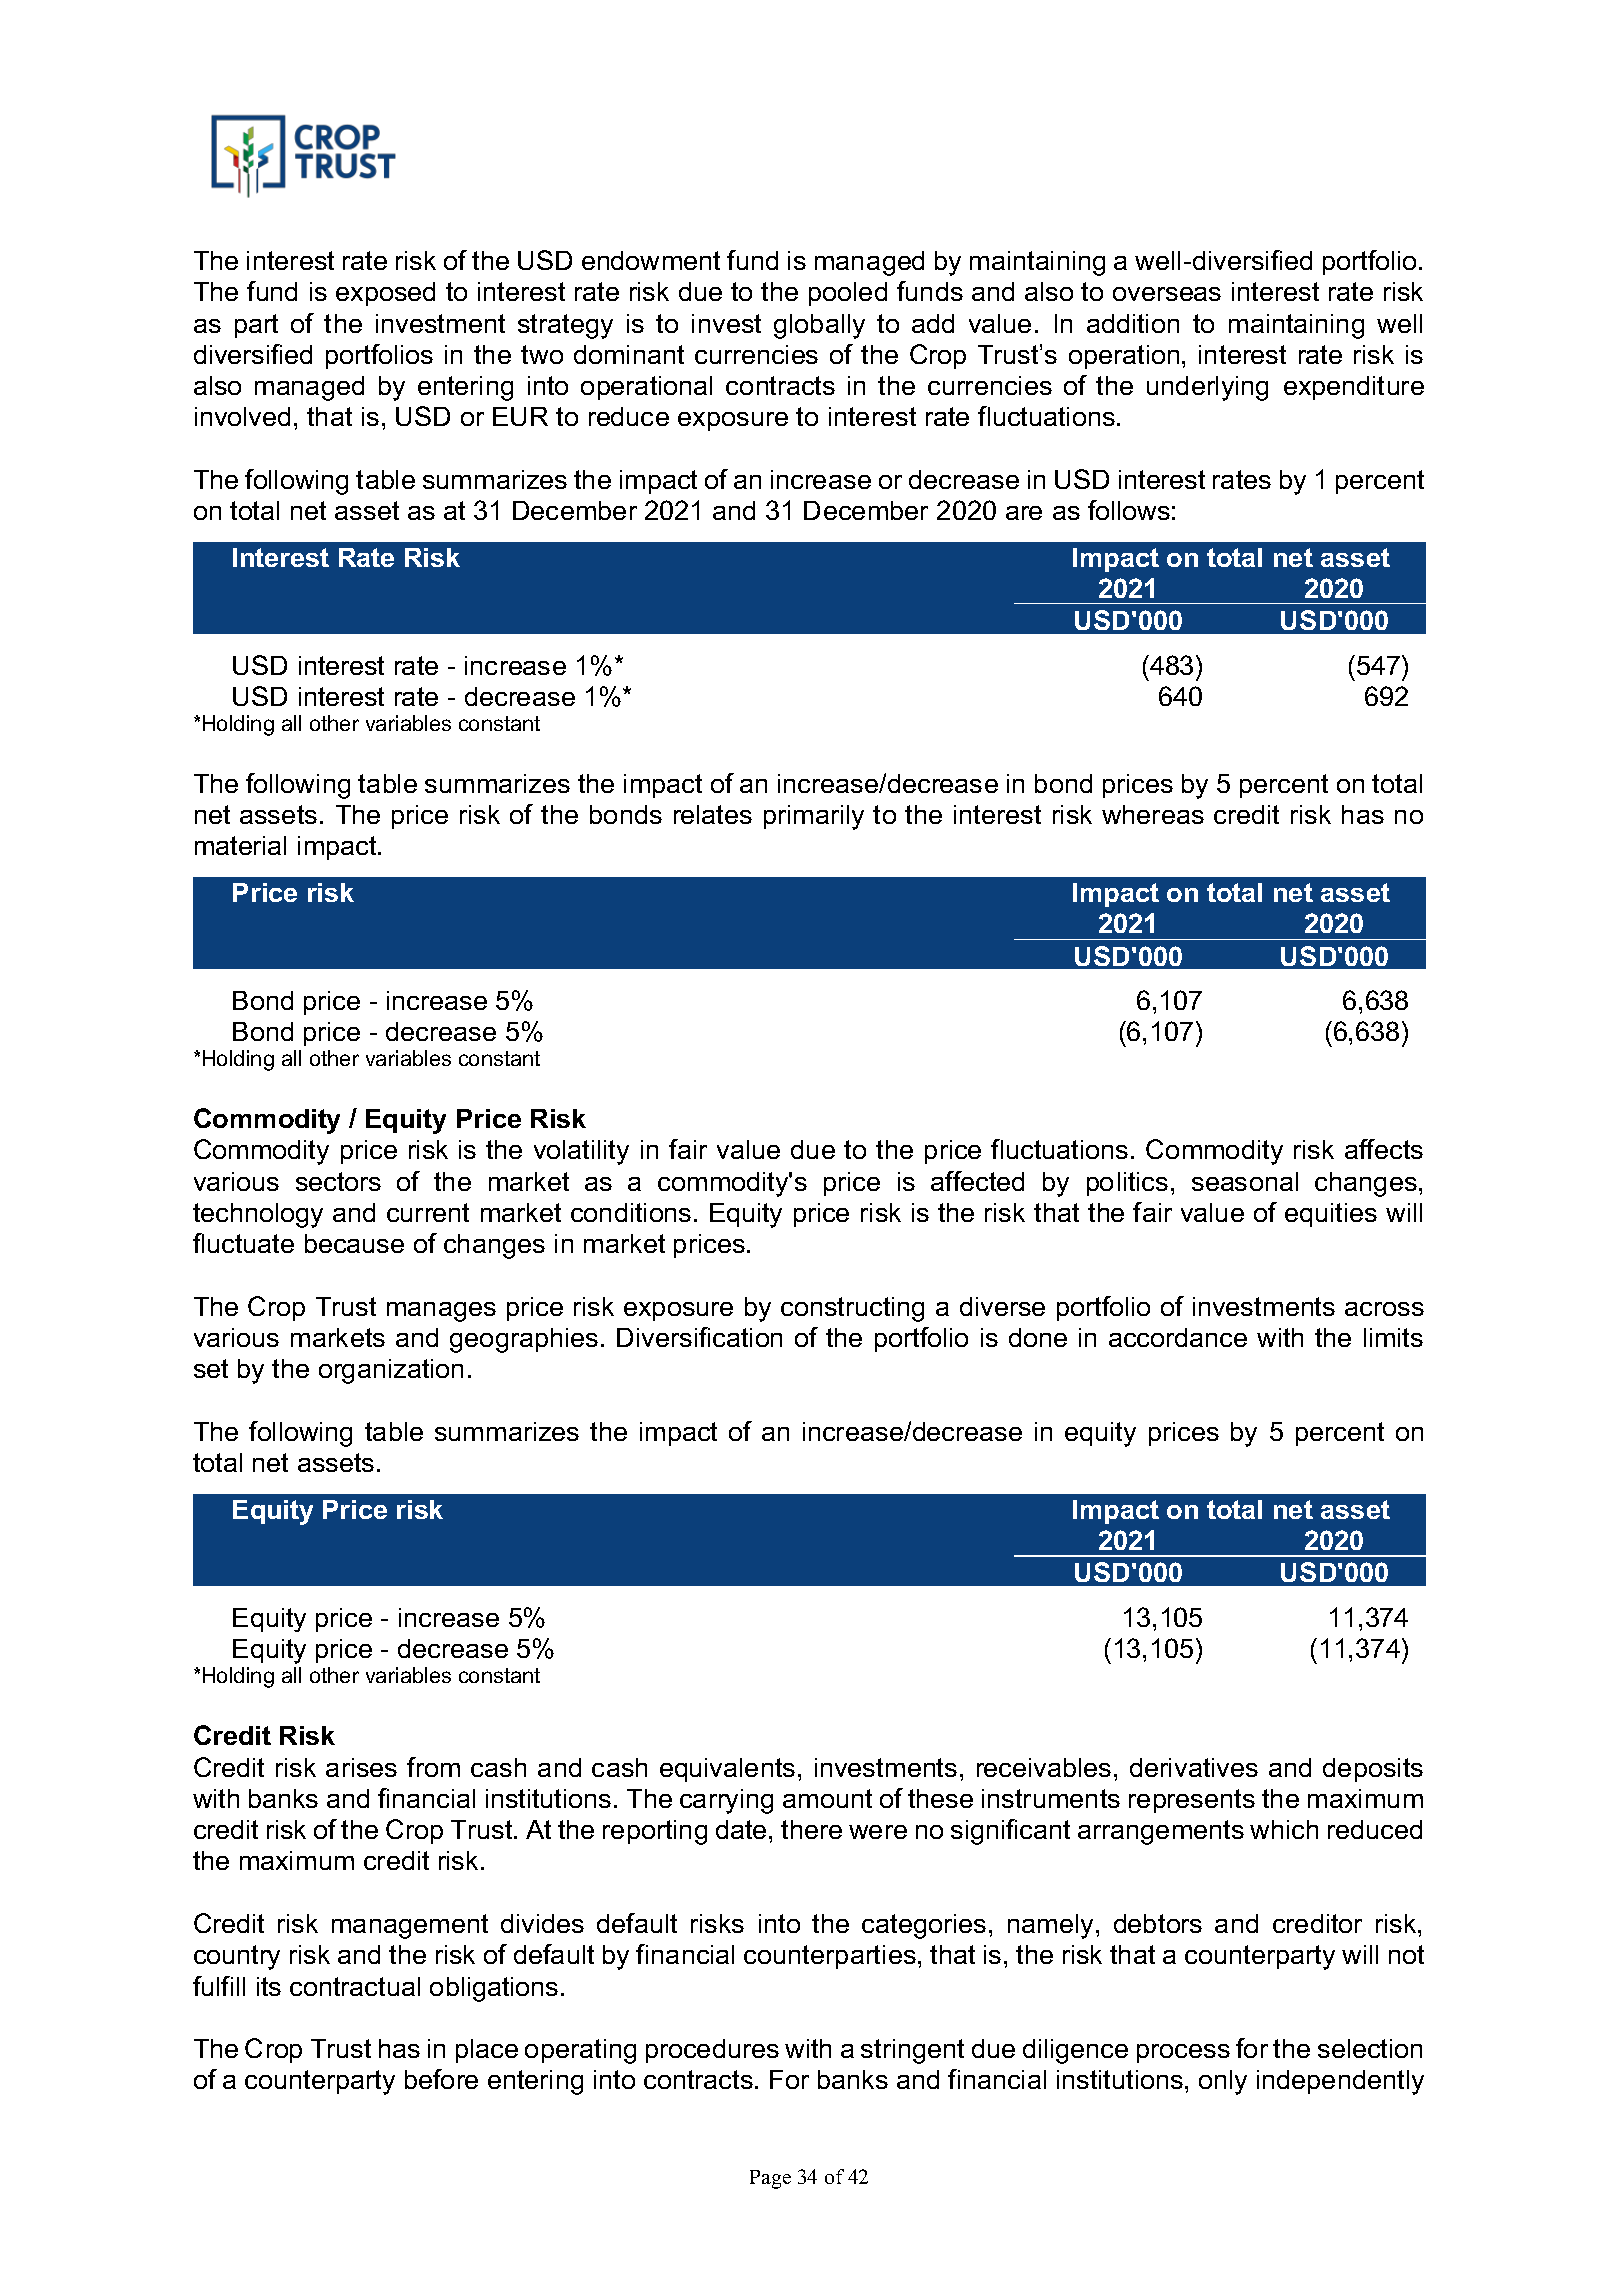 The width and height of the screenshot is (1618, 2289). I want to click on material, so click(240, 845).
